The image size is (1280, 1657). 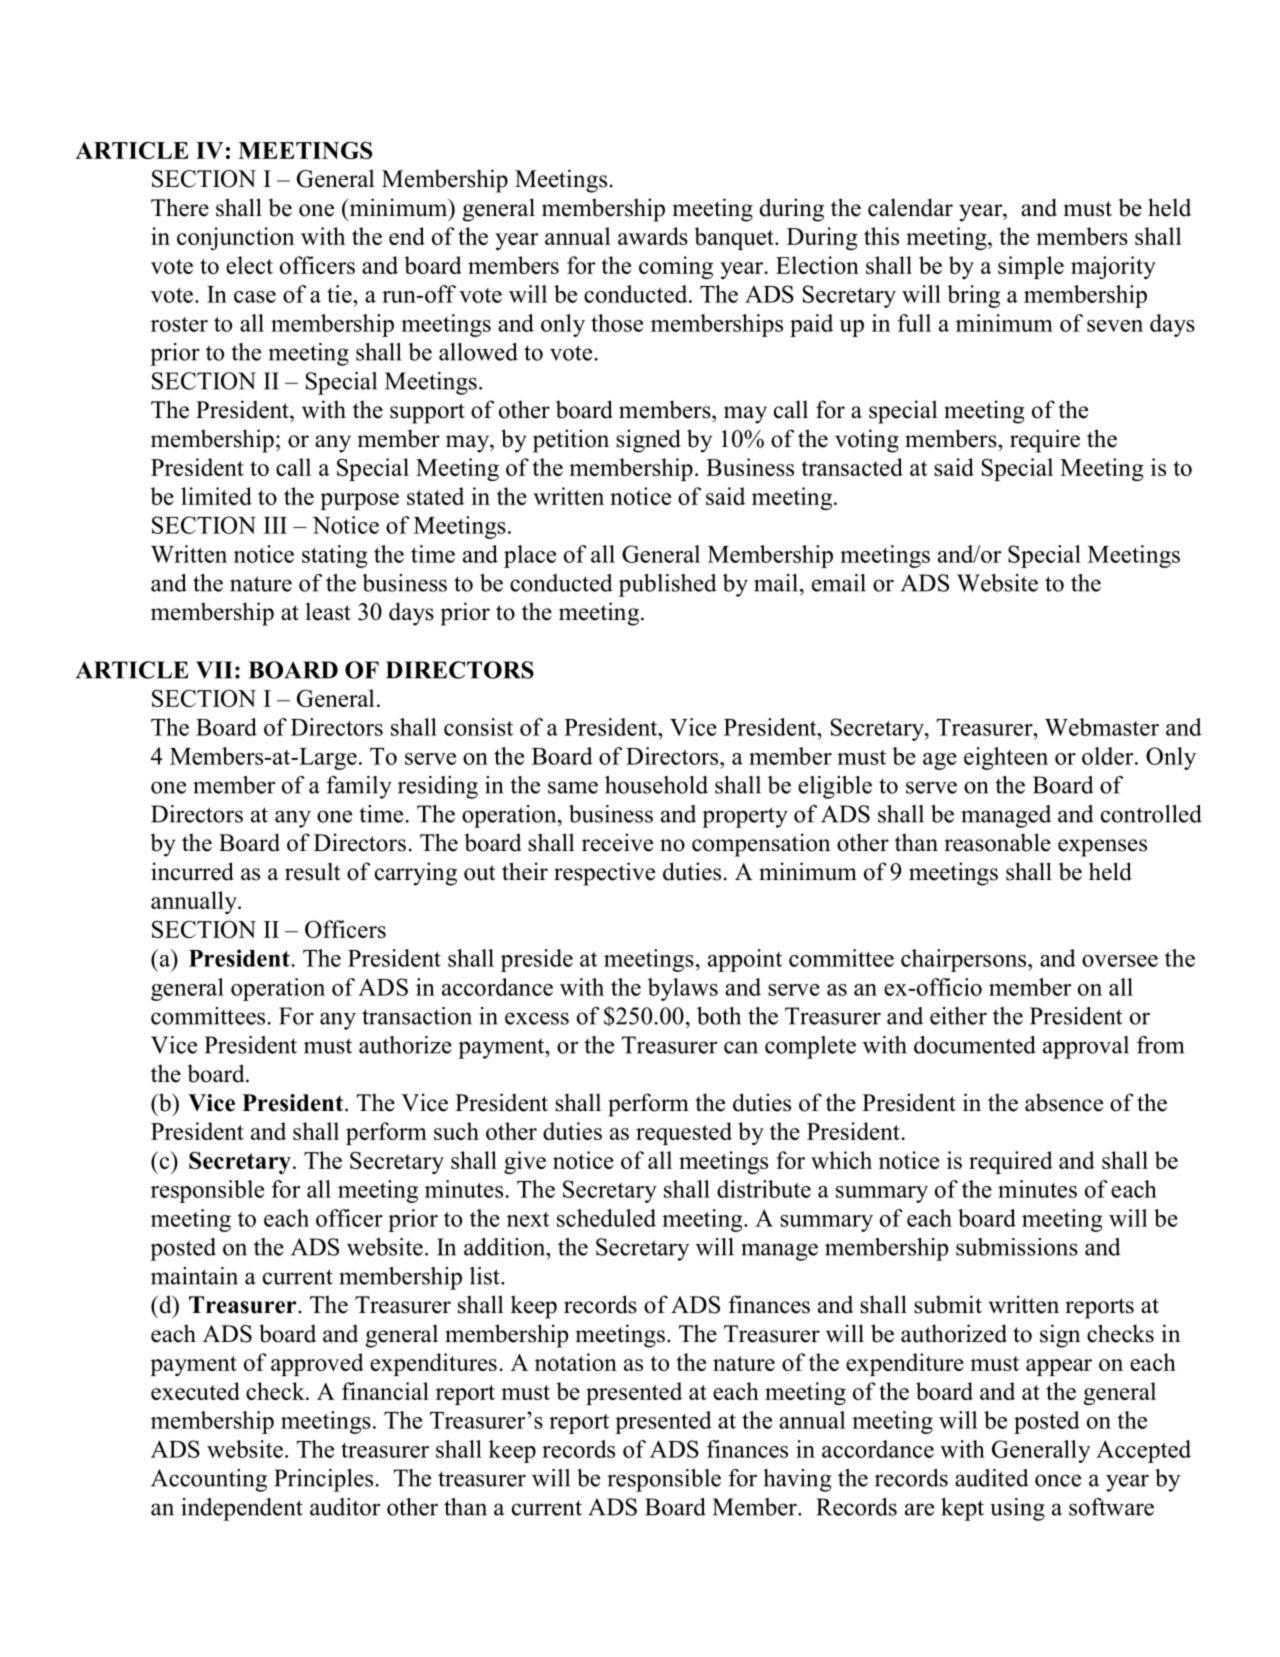 What do you see at coordinates (235, 238) in the screenshot?
I see `conjunction` at bounding box center [235, 238].
